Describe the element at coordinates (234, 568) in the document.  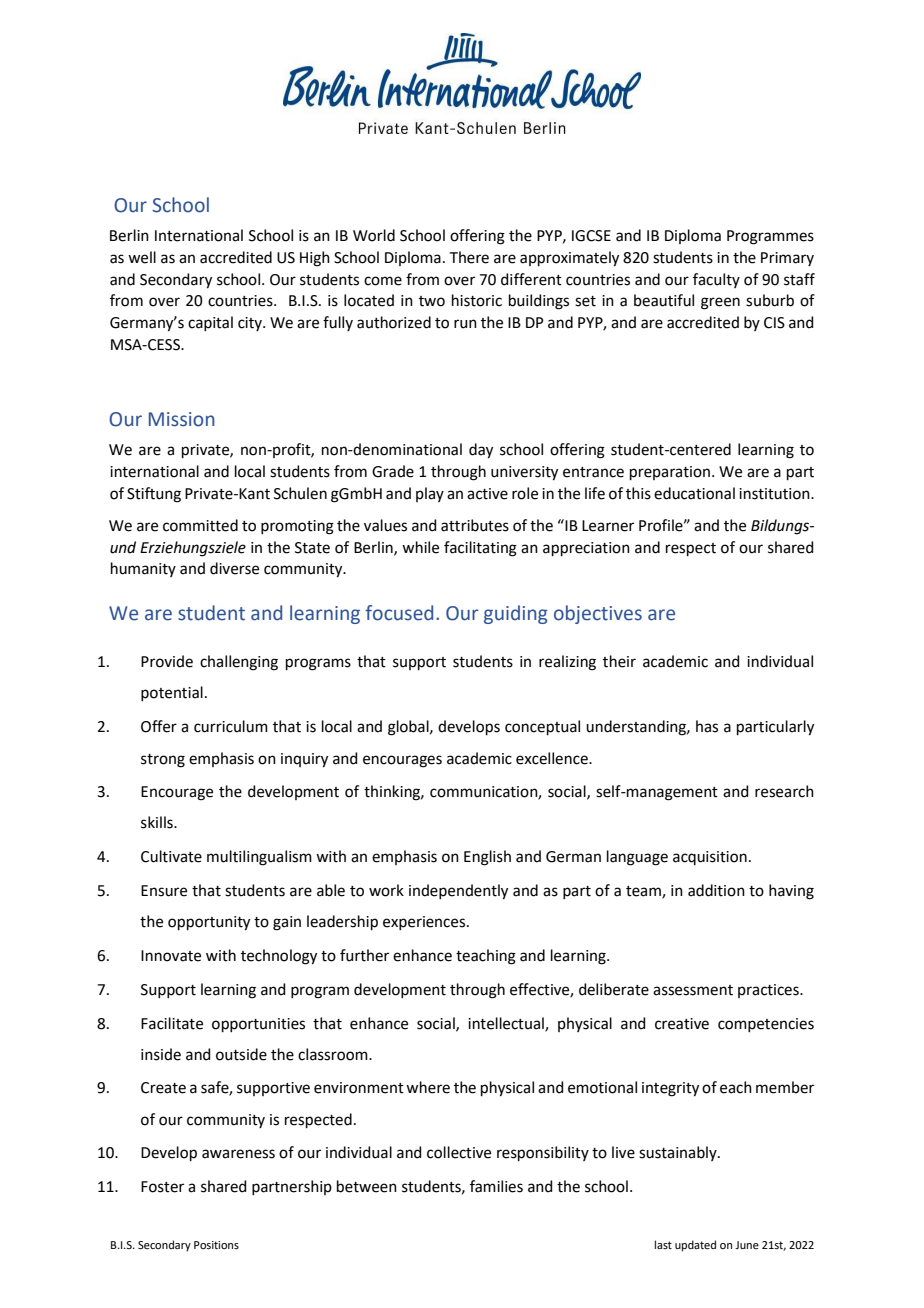
I see `diverse` at that location.
